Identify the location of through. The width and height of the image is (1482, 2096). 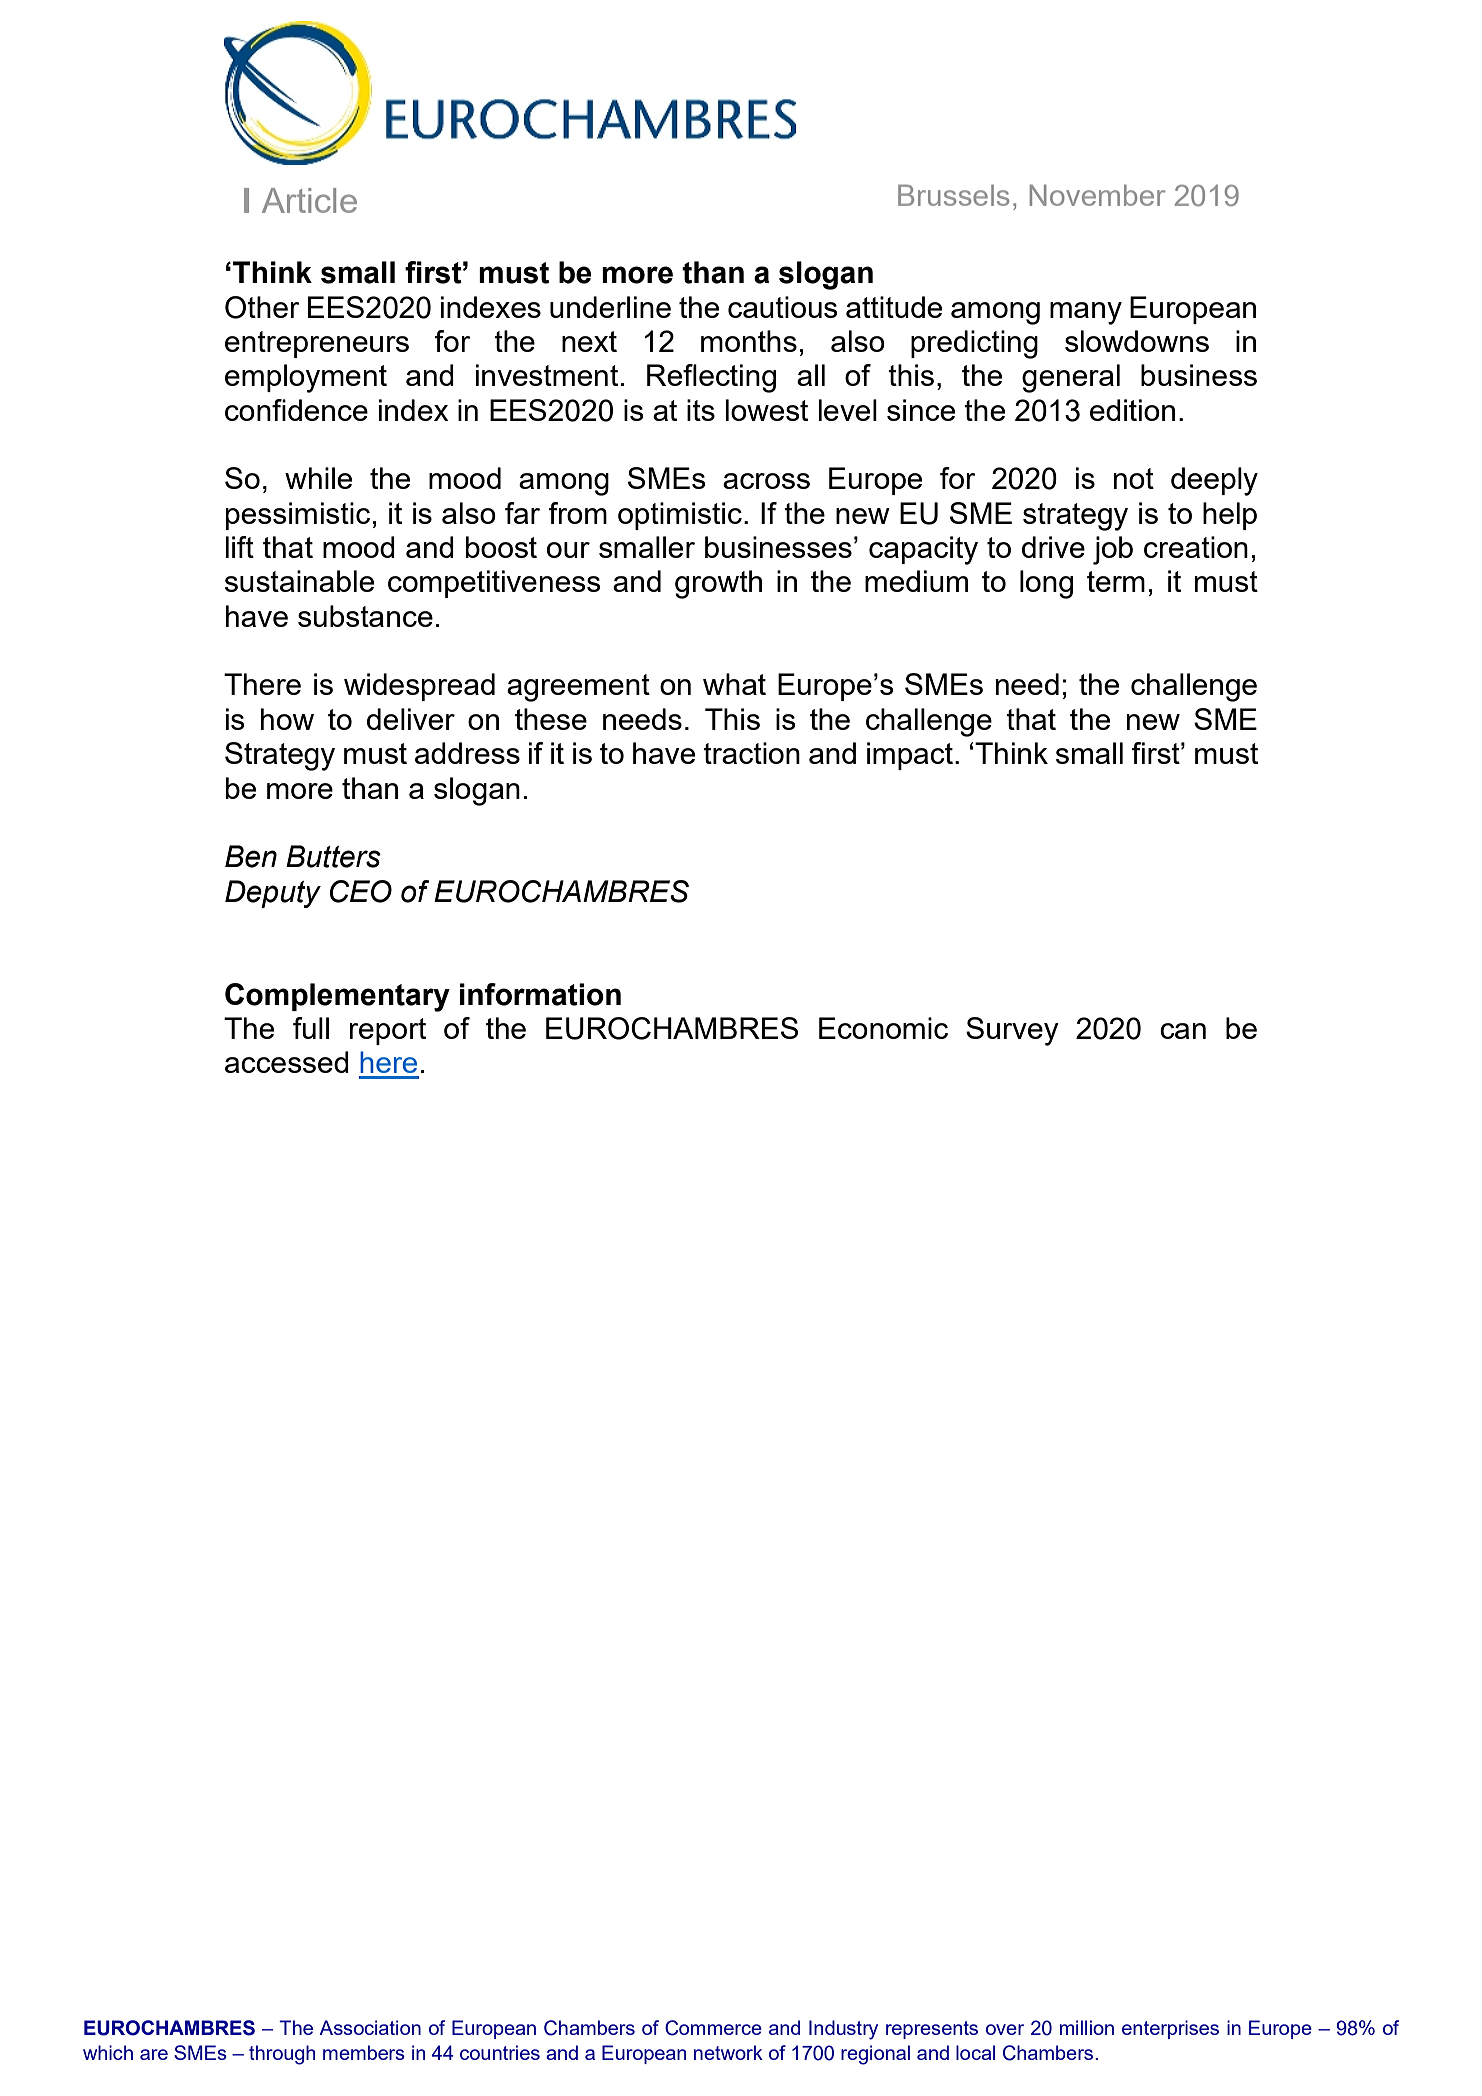
(282, 2055).
